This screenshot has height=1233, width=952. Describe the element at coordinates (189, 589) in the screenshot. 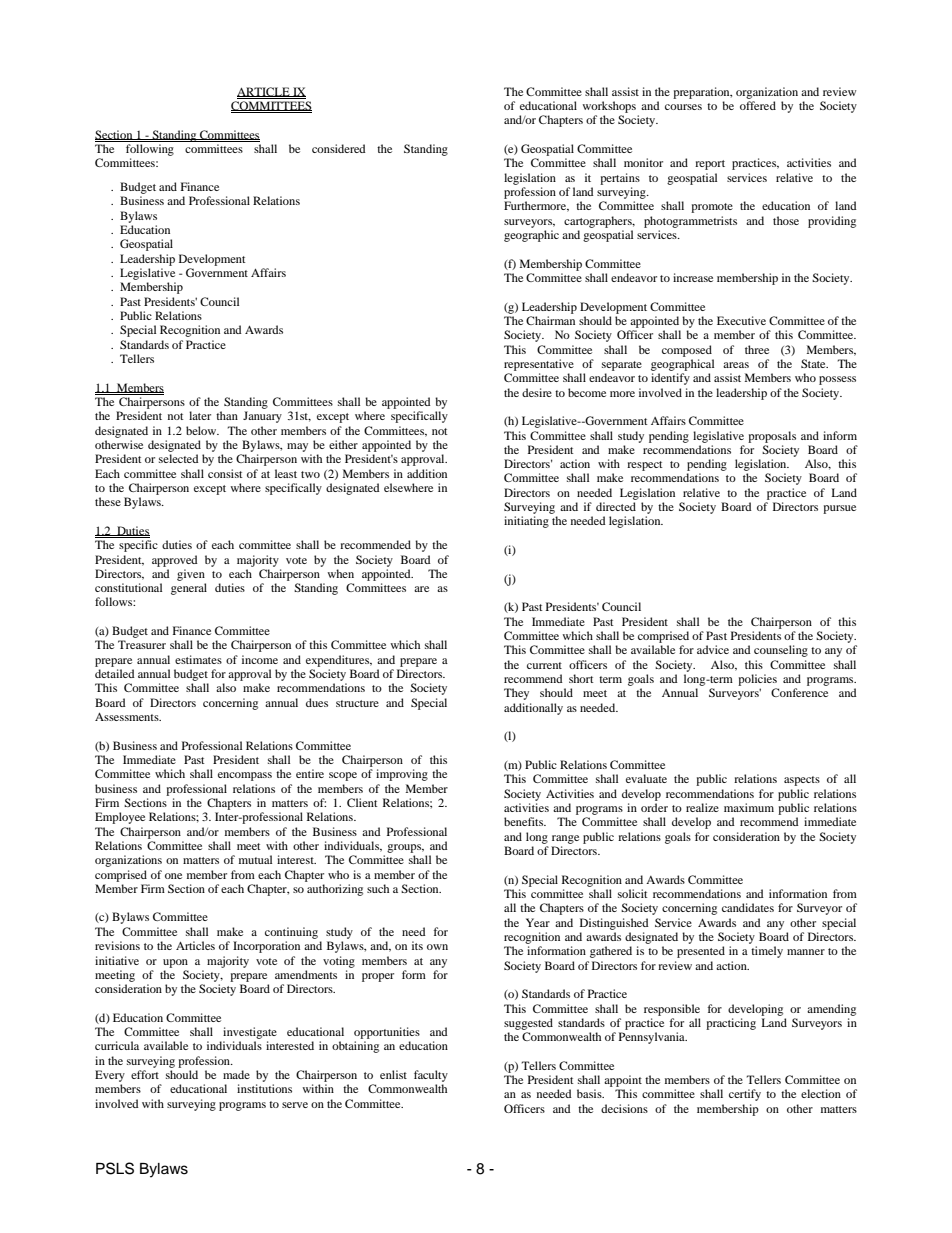

I see `general` at that location.
